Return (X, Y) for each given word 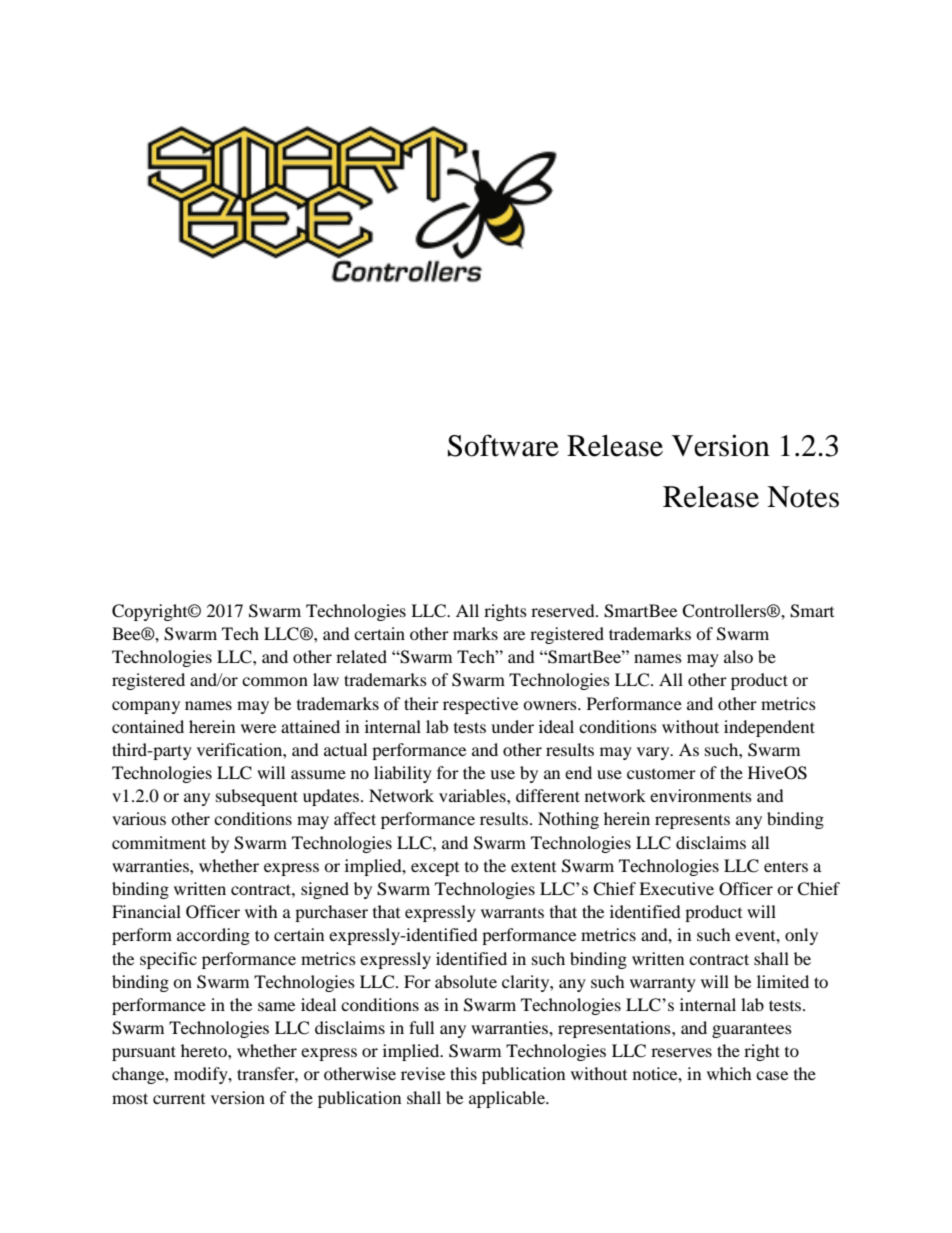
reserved (564, 610)
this (463, 1073)
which (729, 1073)
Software (503, 445)
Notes (803, 497)
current (179, 1099)
